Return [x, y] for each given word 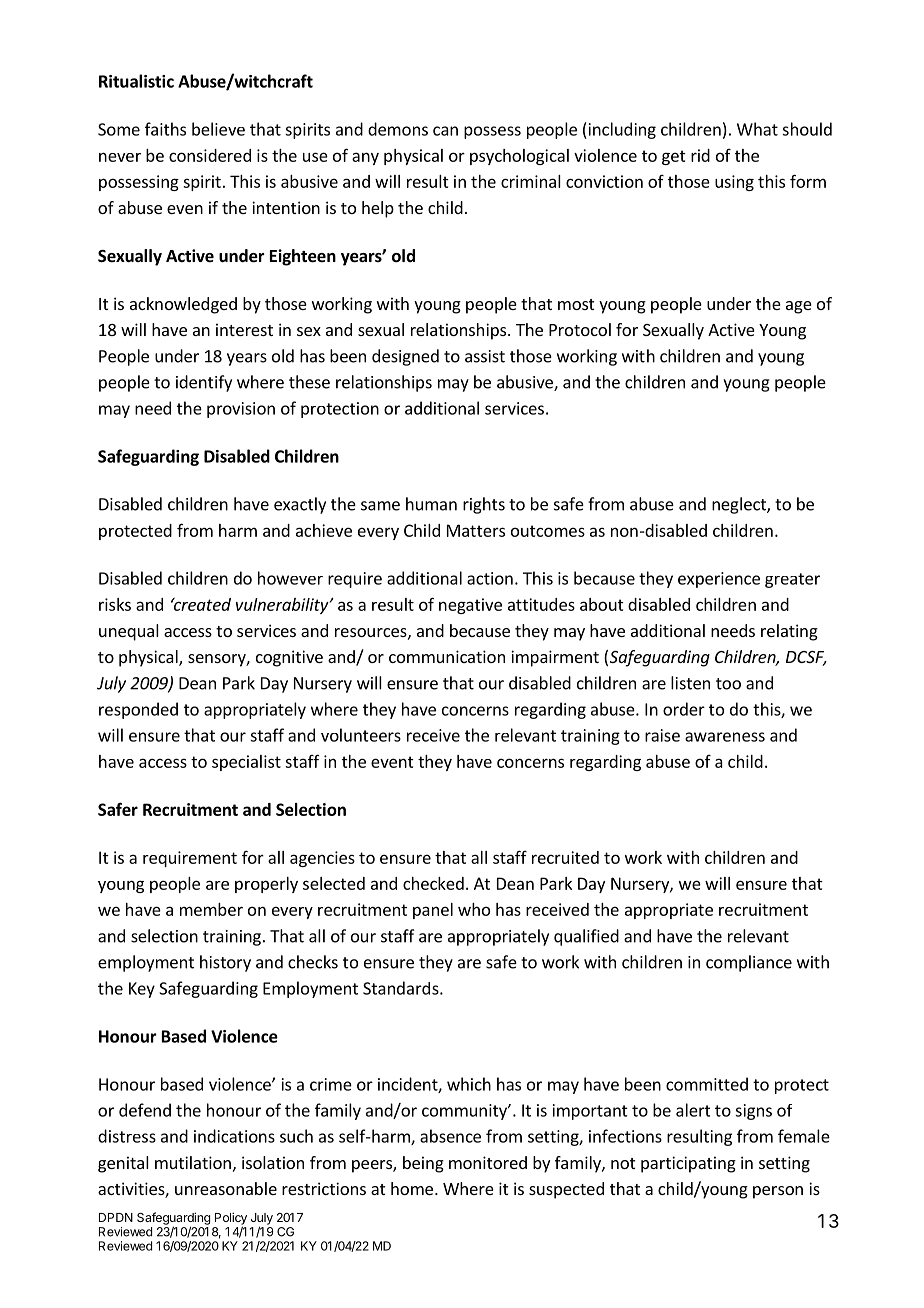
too [728, 684]
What [757, 129]
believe [218, 129]
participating [688, 1164]
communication [447, 656]
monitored [488, 1162]
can [445, 131]
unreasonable [226, 1188]
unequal [129, 632]
